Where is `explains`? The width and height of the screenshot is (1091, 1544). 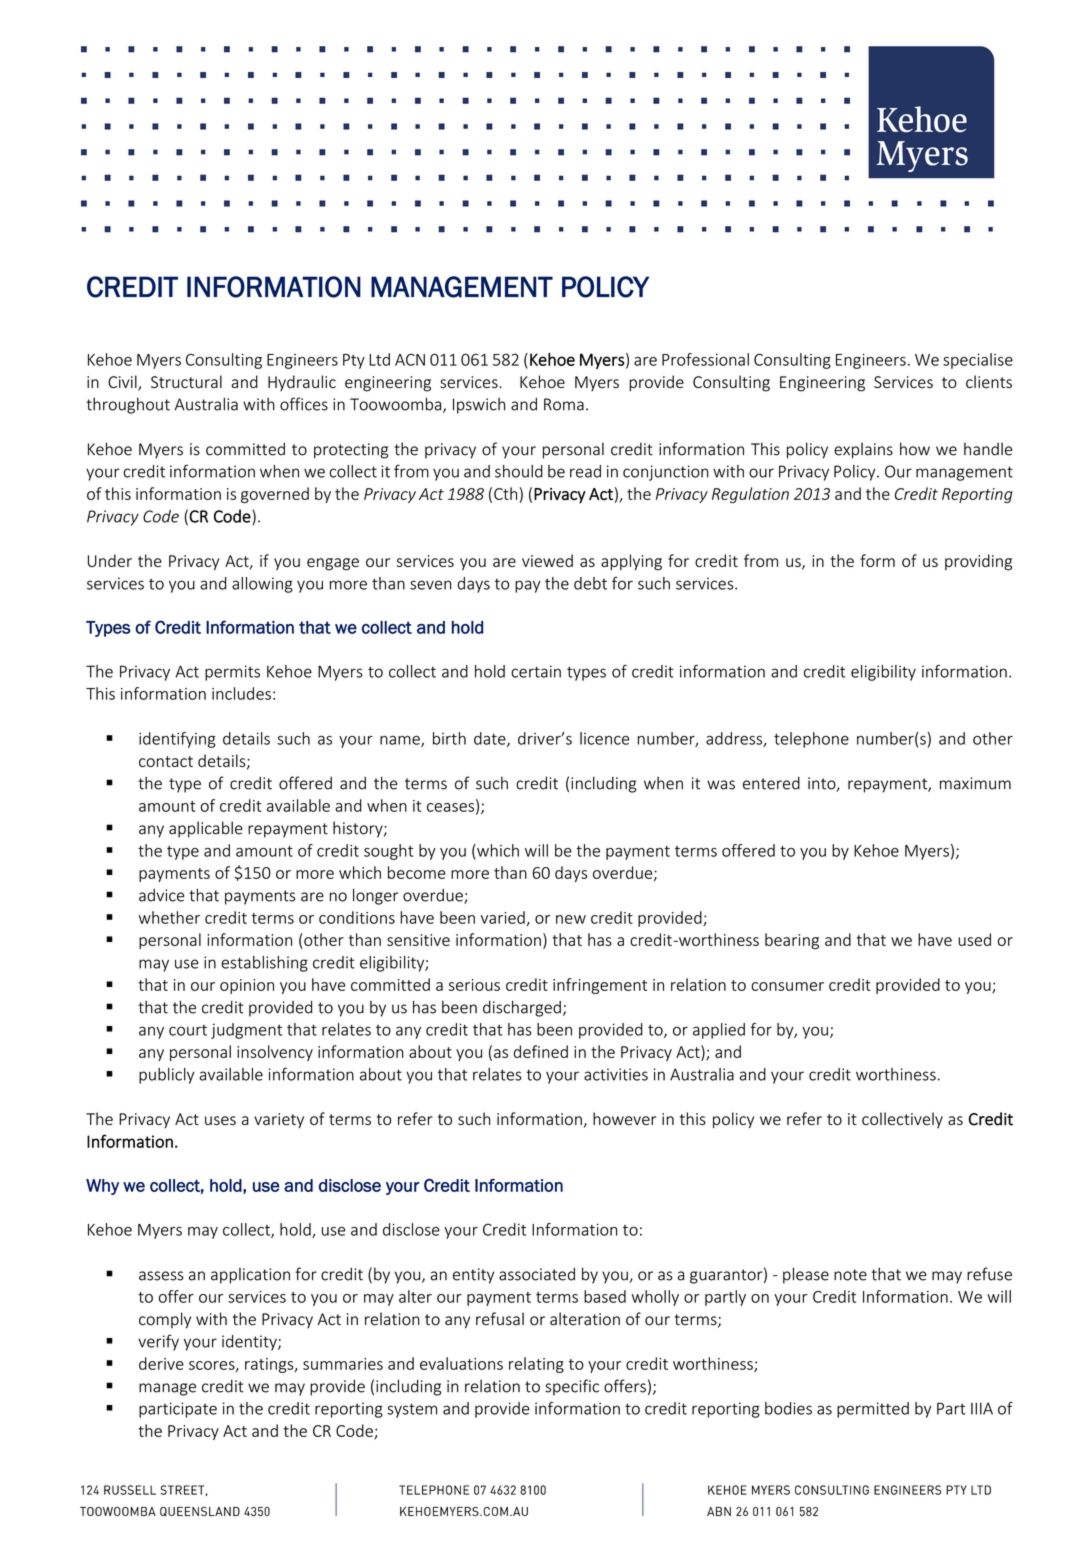
explains is located at coordinates (863, 450).
